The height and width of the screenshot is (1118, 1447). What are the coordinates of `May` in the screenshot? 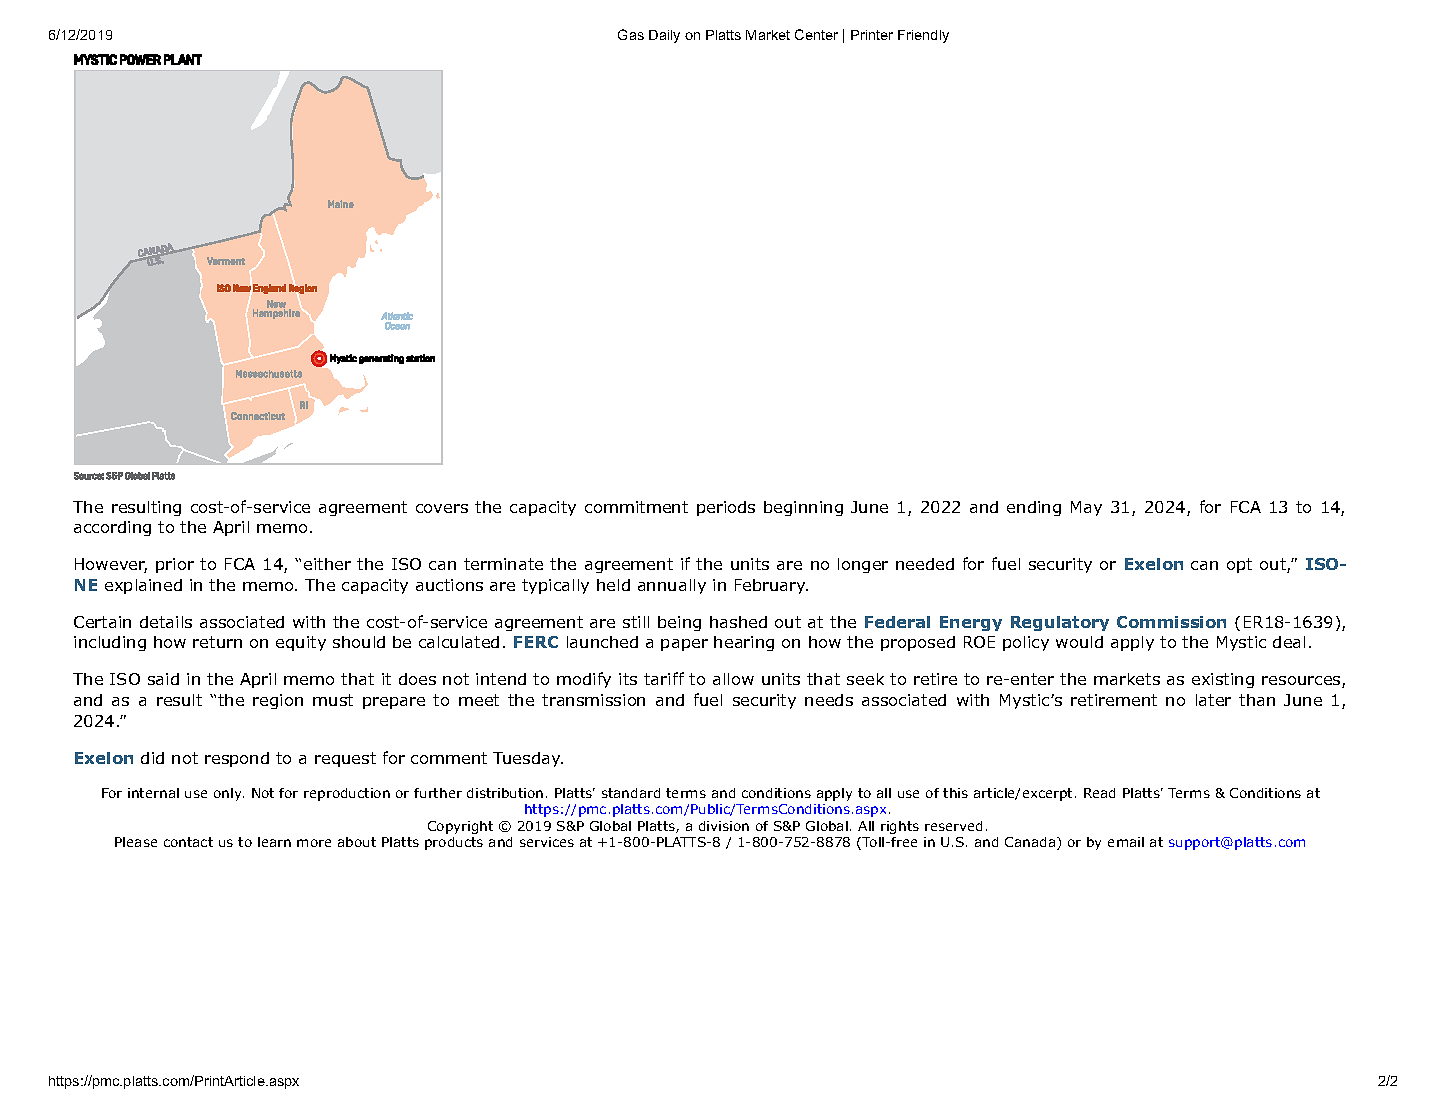 It's located at (1086, 508).
